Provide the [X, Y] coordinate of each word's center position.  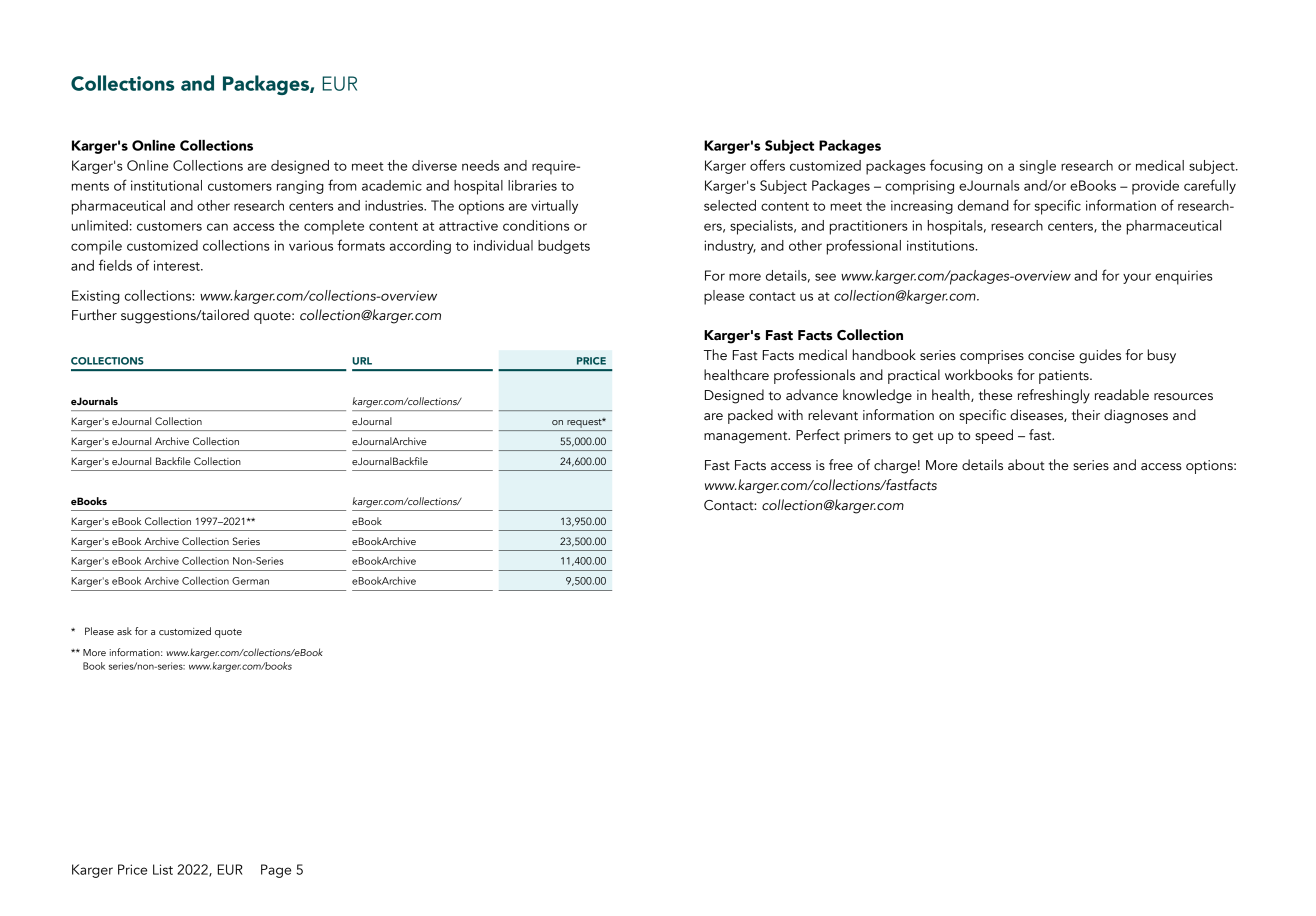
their [1085, 415]
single [1038, 167]
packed [750, 416]
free [841, 465]
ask [124, 631]
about [1026, 465]
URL [362, 361]
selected [730, 205]
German [250, 581]
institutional [166, 185]
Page [276, 871]
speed [994, 436]
